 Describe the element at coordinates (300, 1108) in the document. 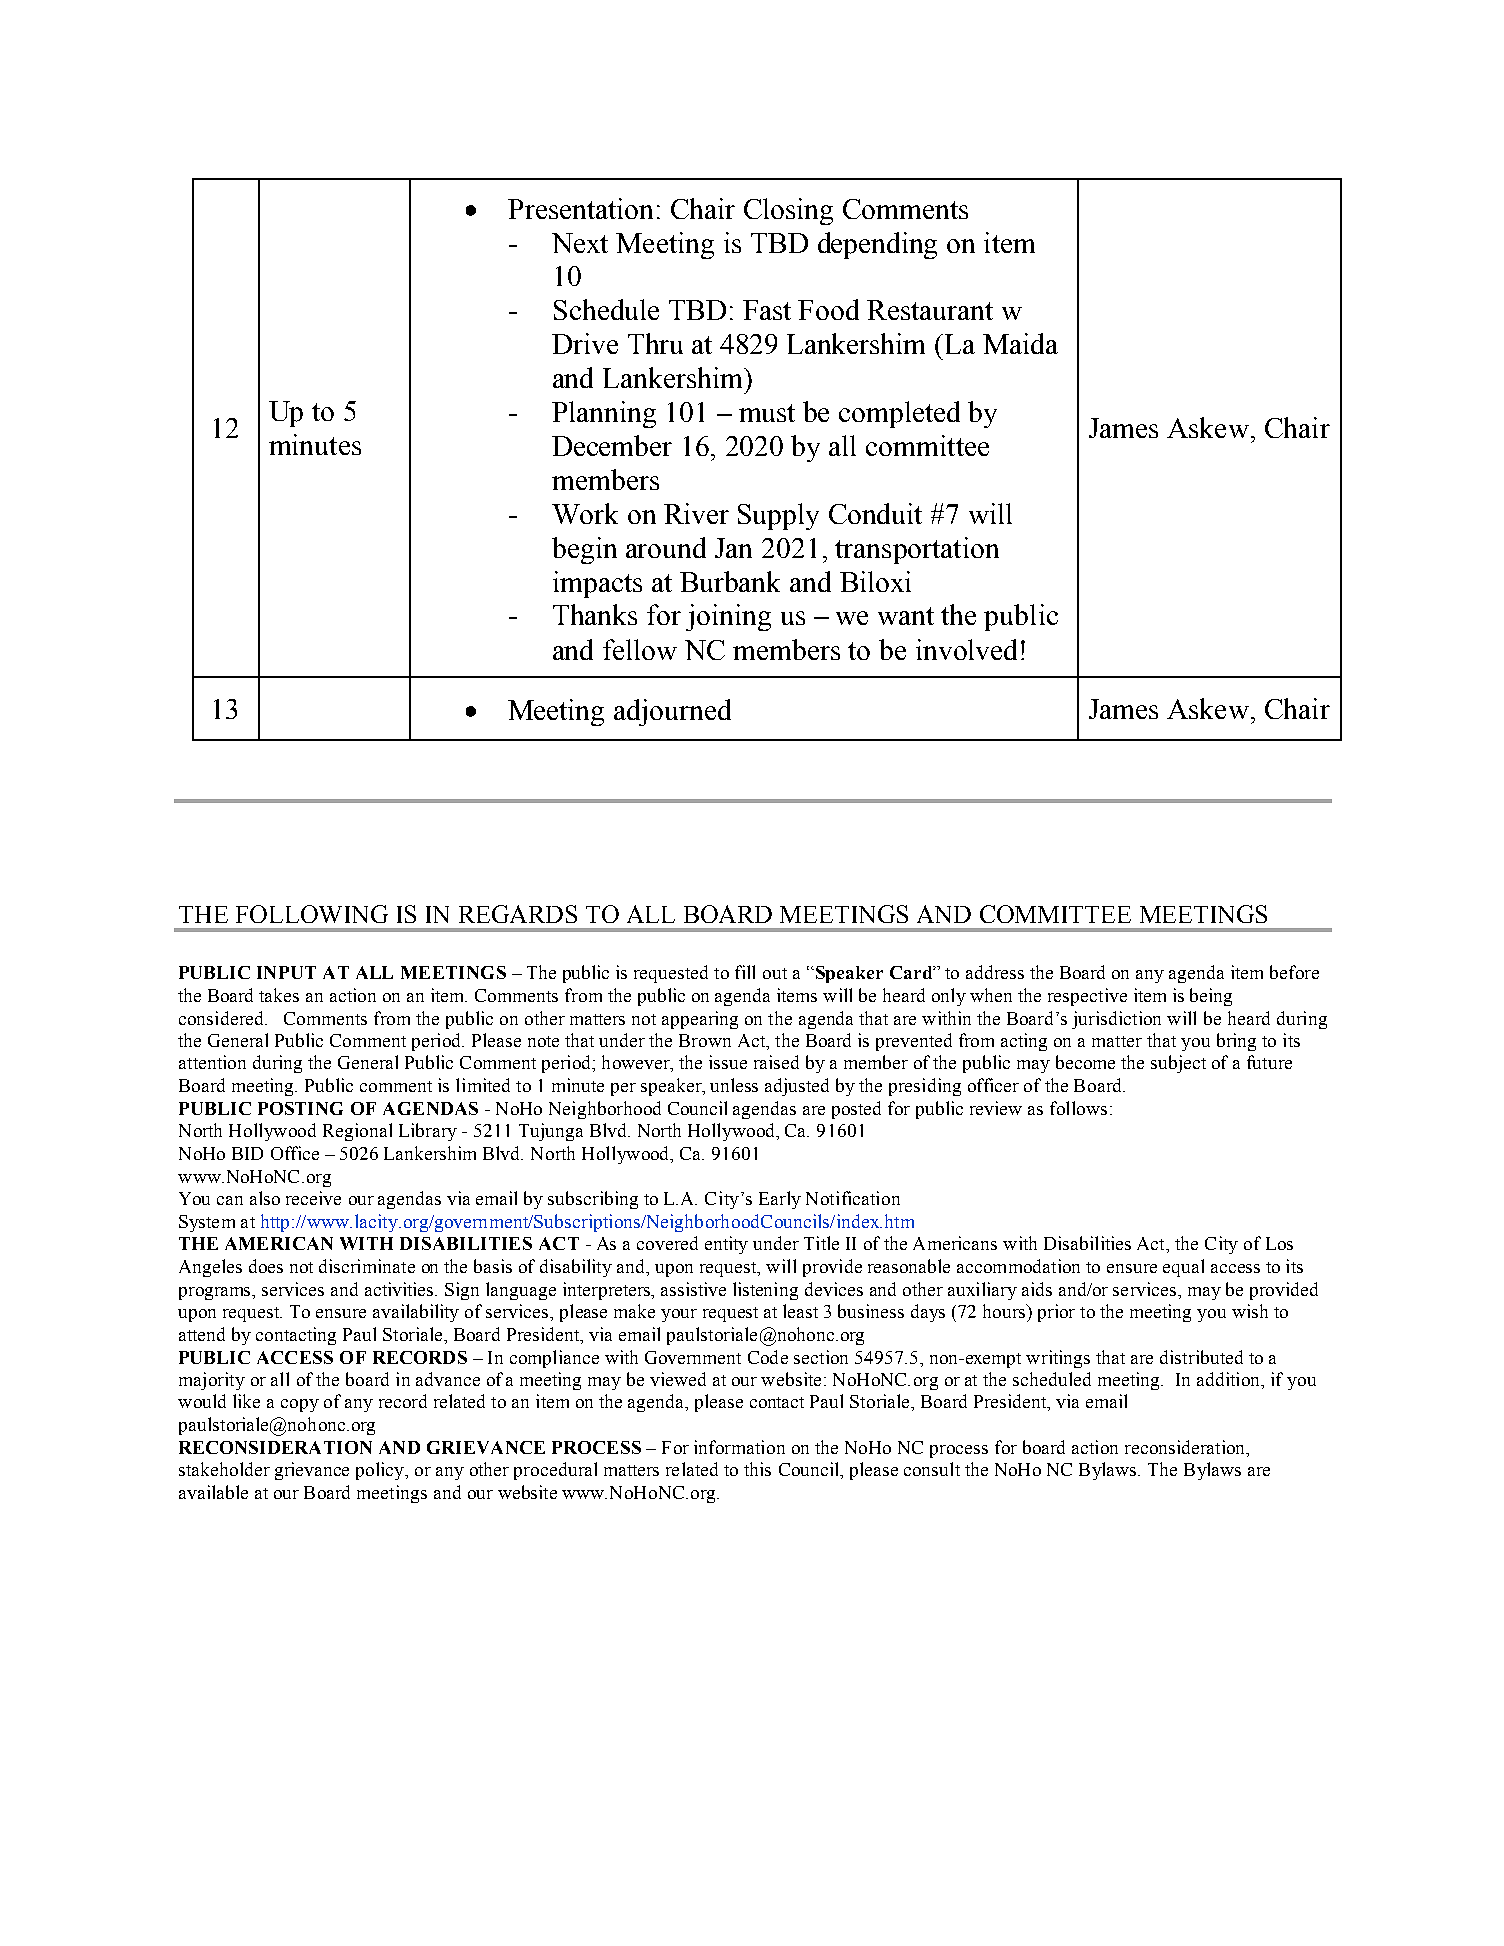

I see `POSTING` at that location.
